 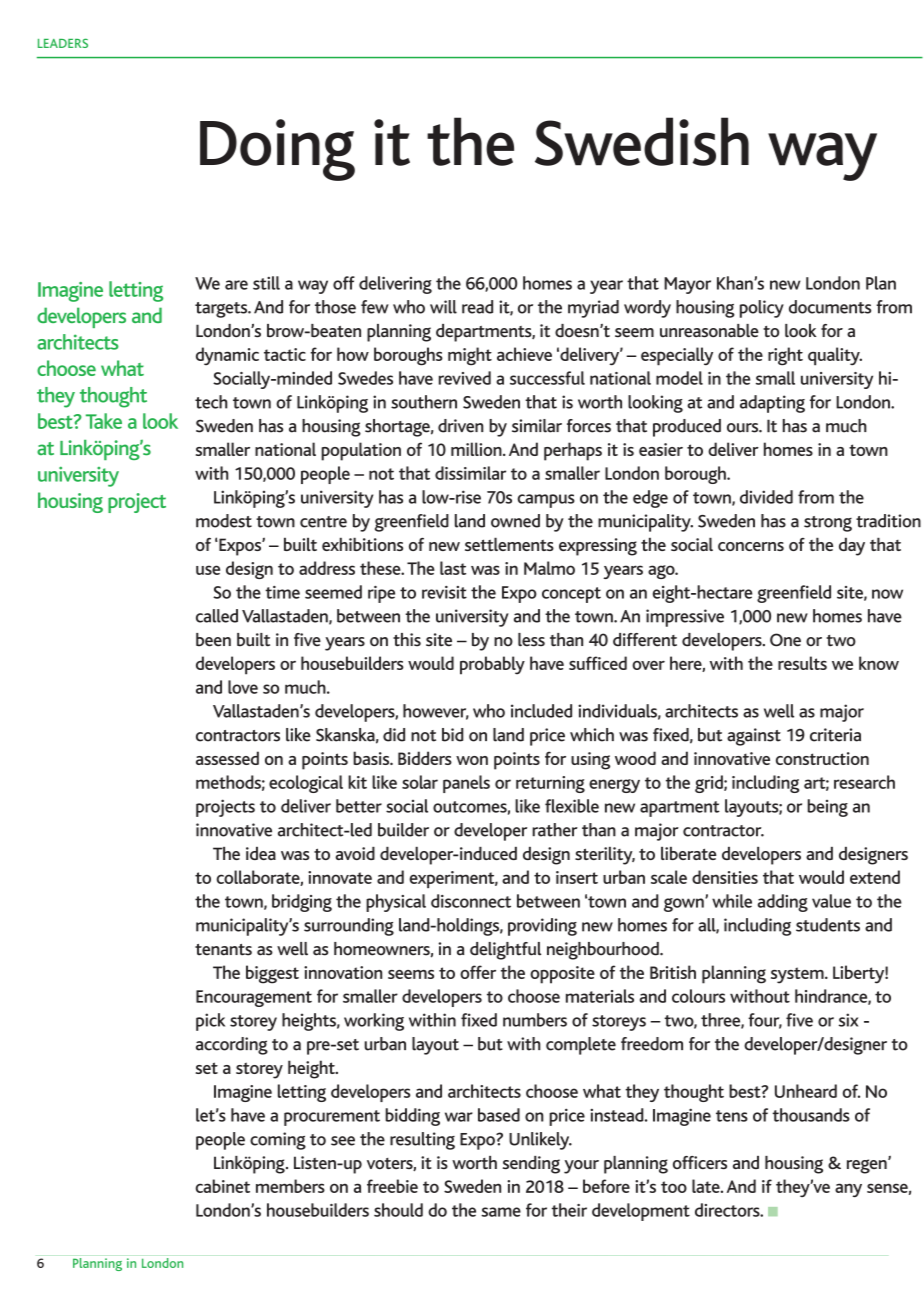 I want to click on Take, so click(x=104, y=421).
